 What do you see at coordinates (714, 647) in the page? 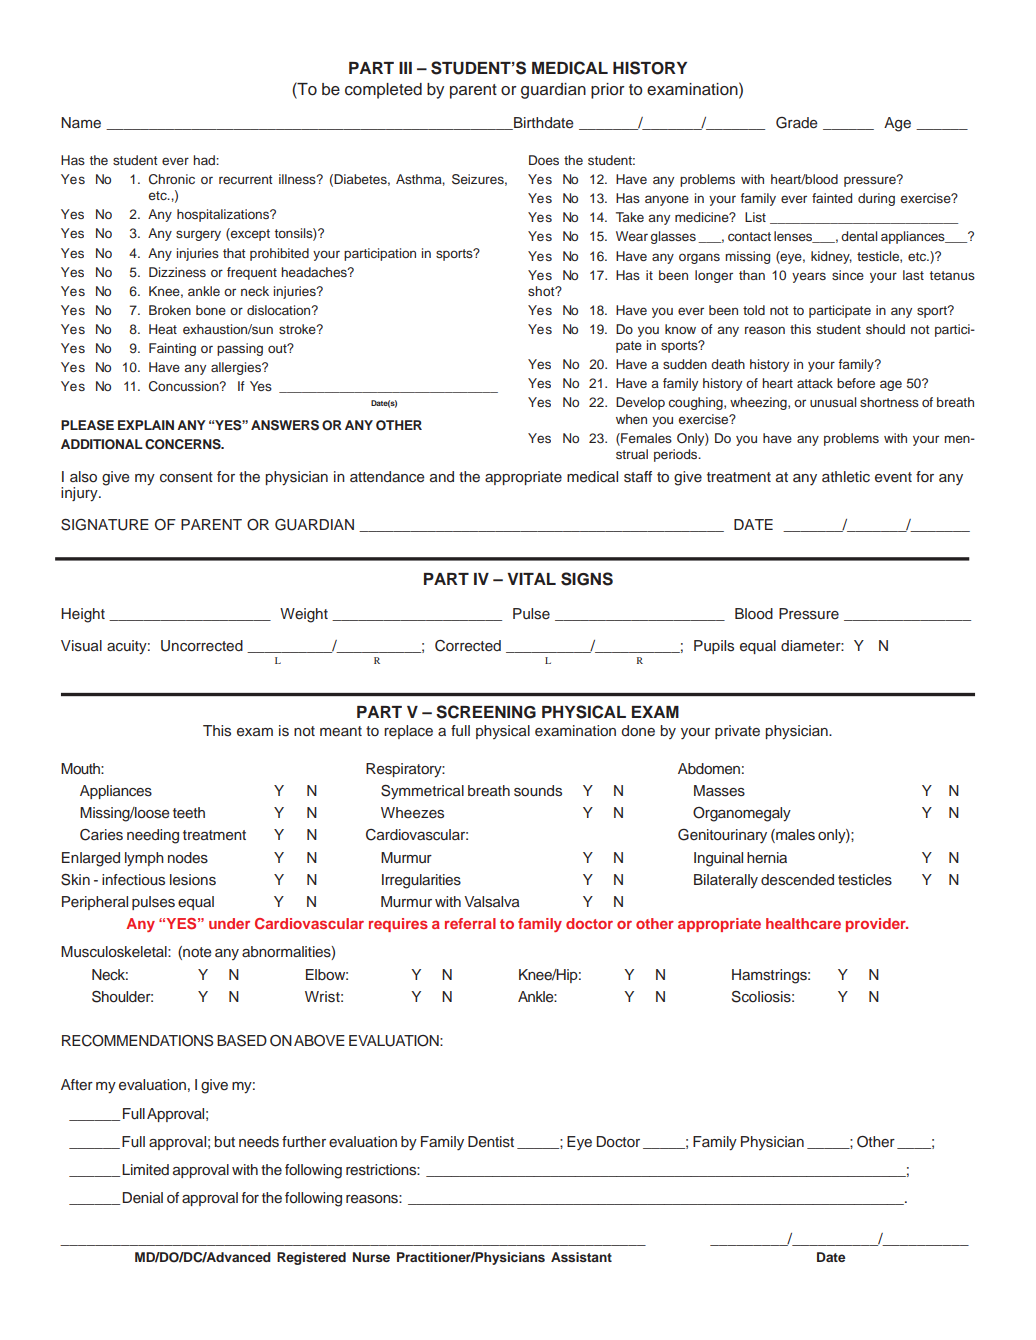
I see `Pupils` at bounding box center [714, 647].
